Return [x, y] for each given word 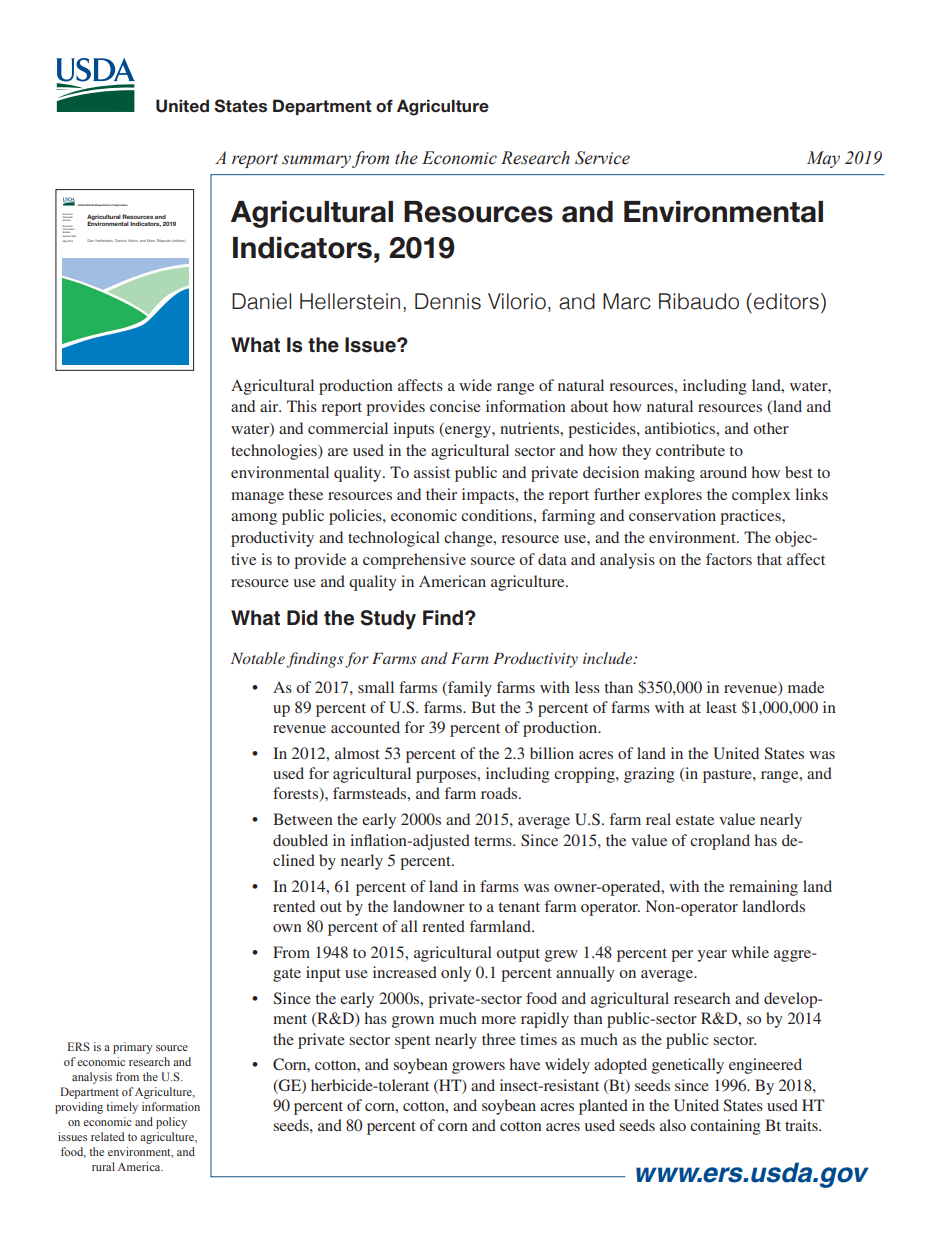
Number [67, 234]
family [469, 689]
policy [171, 1123]
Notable [258, 658]
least [721, 707]
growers [478, 1068]
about [589, 406]
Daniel [261, 301]
